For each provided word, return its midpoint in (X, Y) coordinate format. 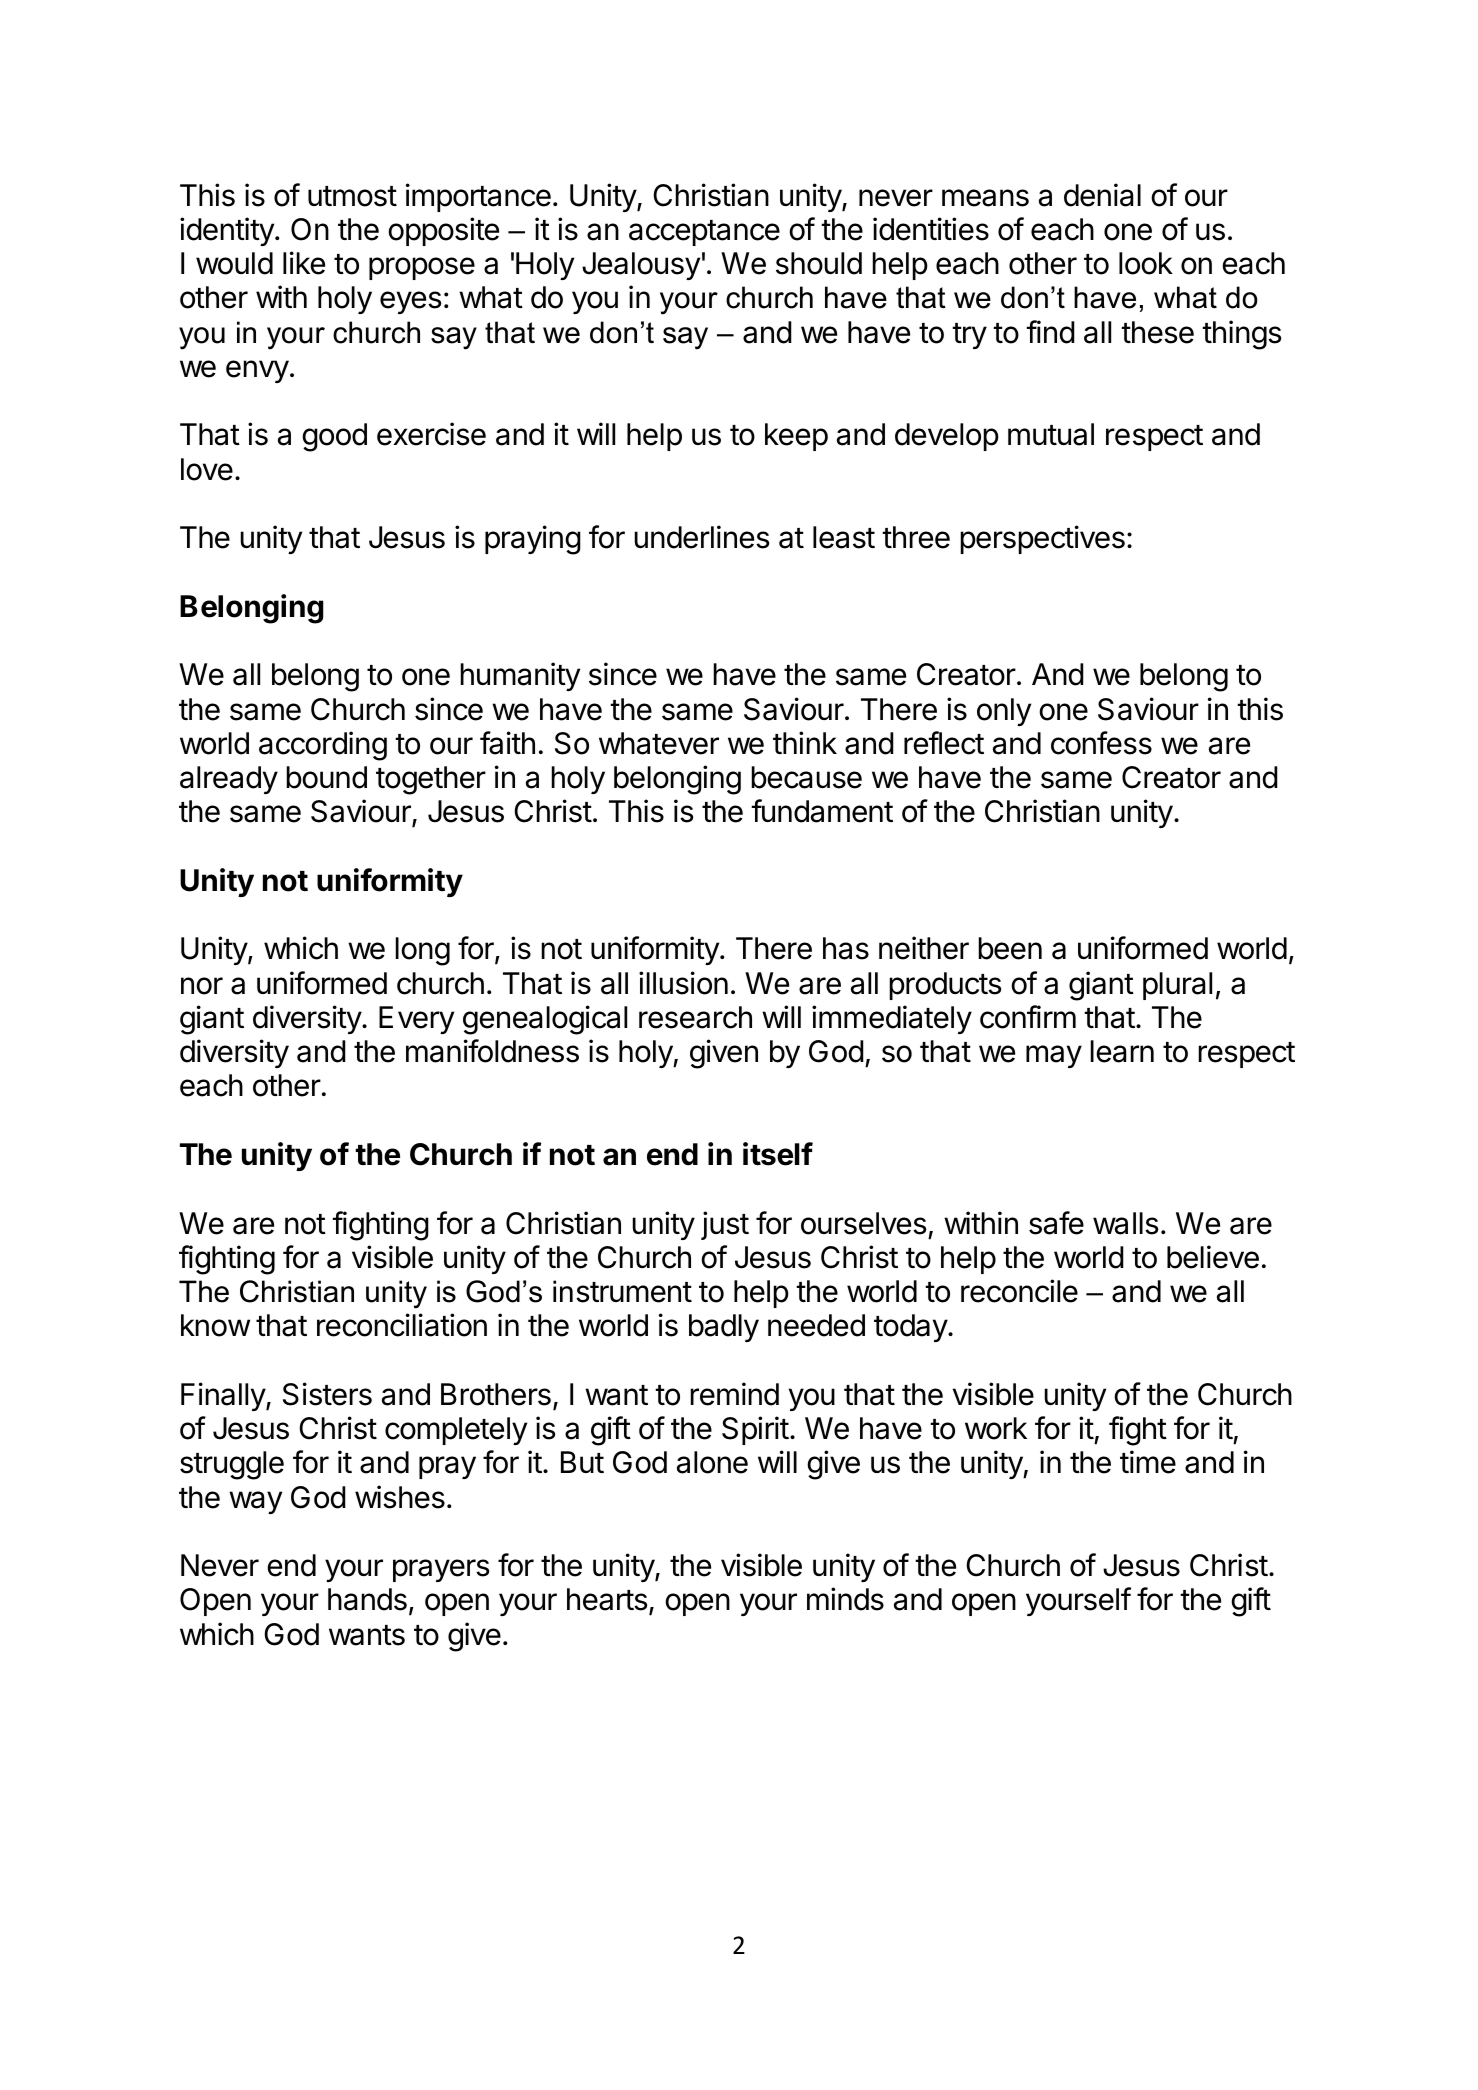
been (1010, 948)
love (207, 469)
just (725, 1225)
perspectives (1042, 539)
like (304, 263)
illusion (683, 983)
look (1146, 263)
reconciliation (402, 1325)
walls (1126, 1223)
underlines (702, 537)
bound (326, 777)
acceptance (704, 233)
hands (367, 1599)
